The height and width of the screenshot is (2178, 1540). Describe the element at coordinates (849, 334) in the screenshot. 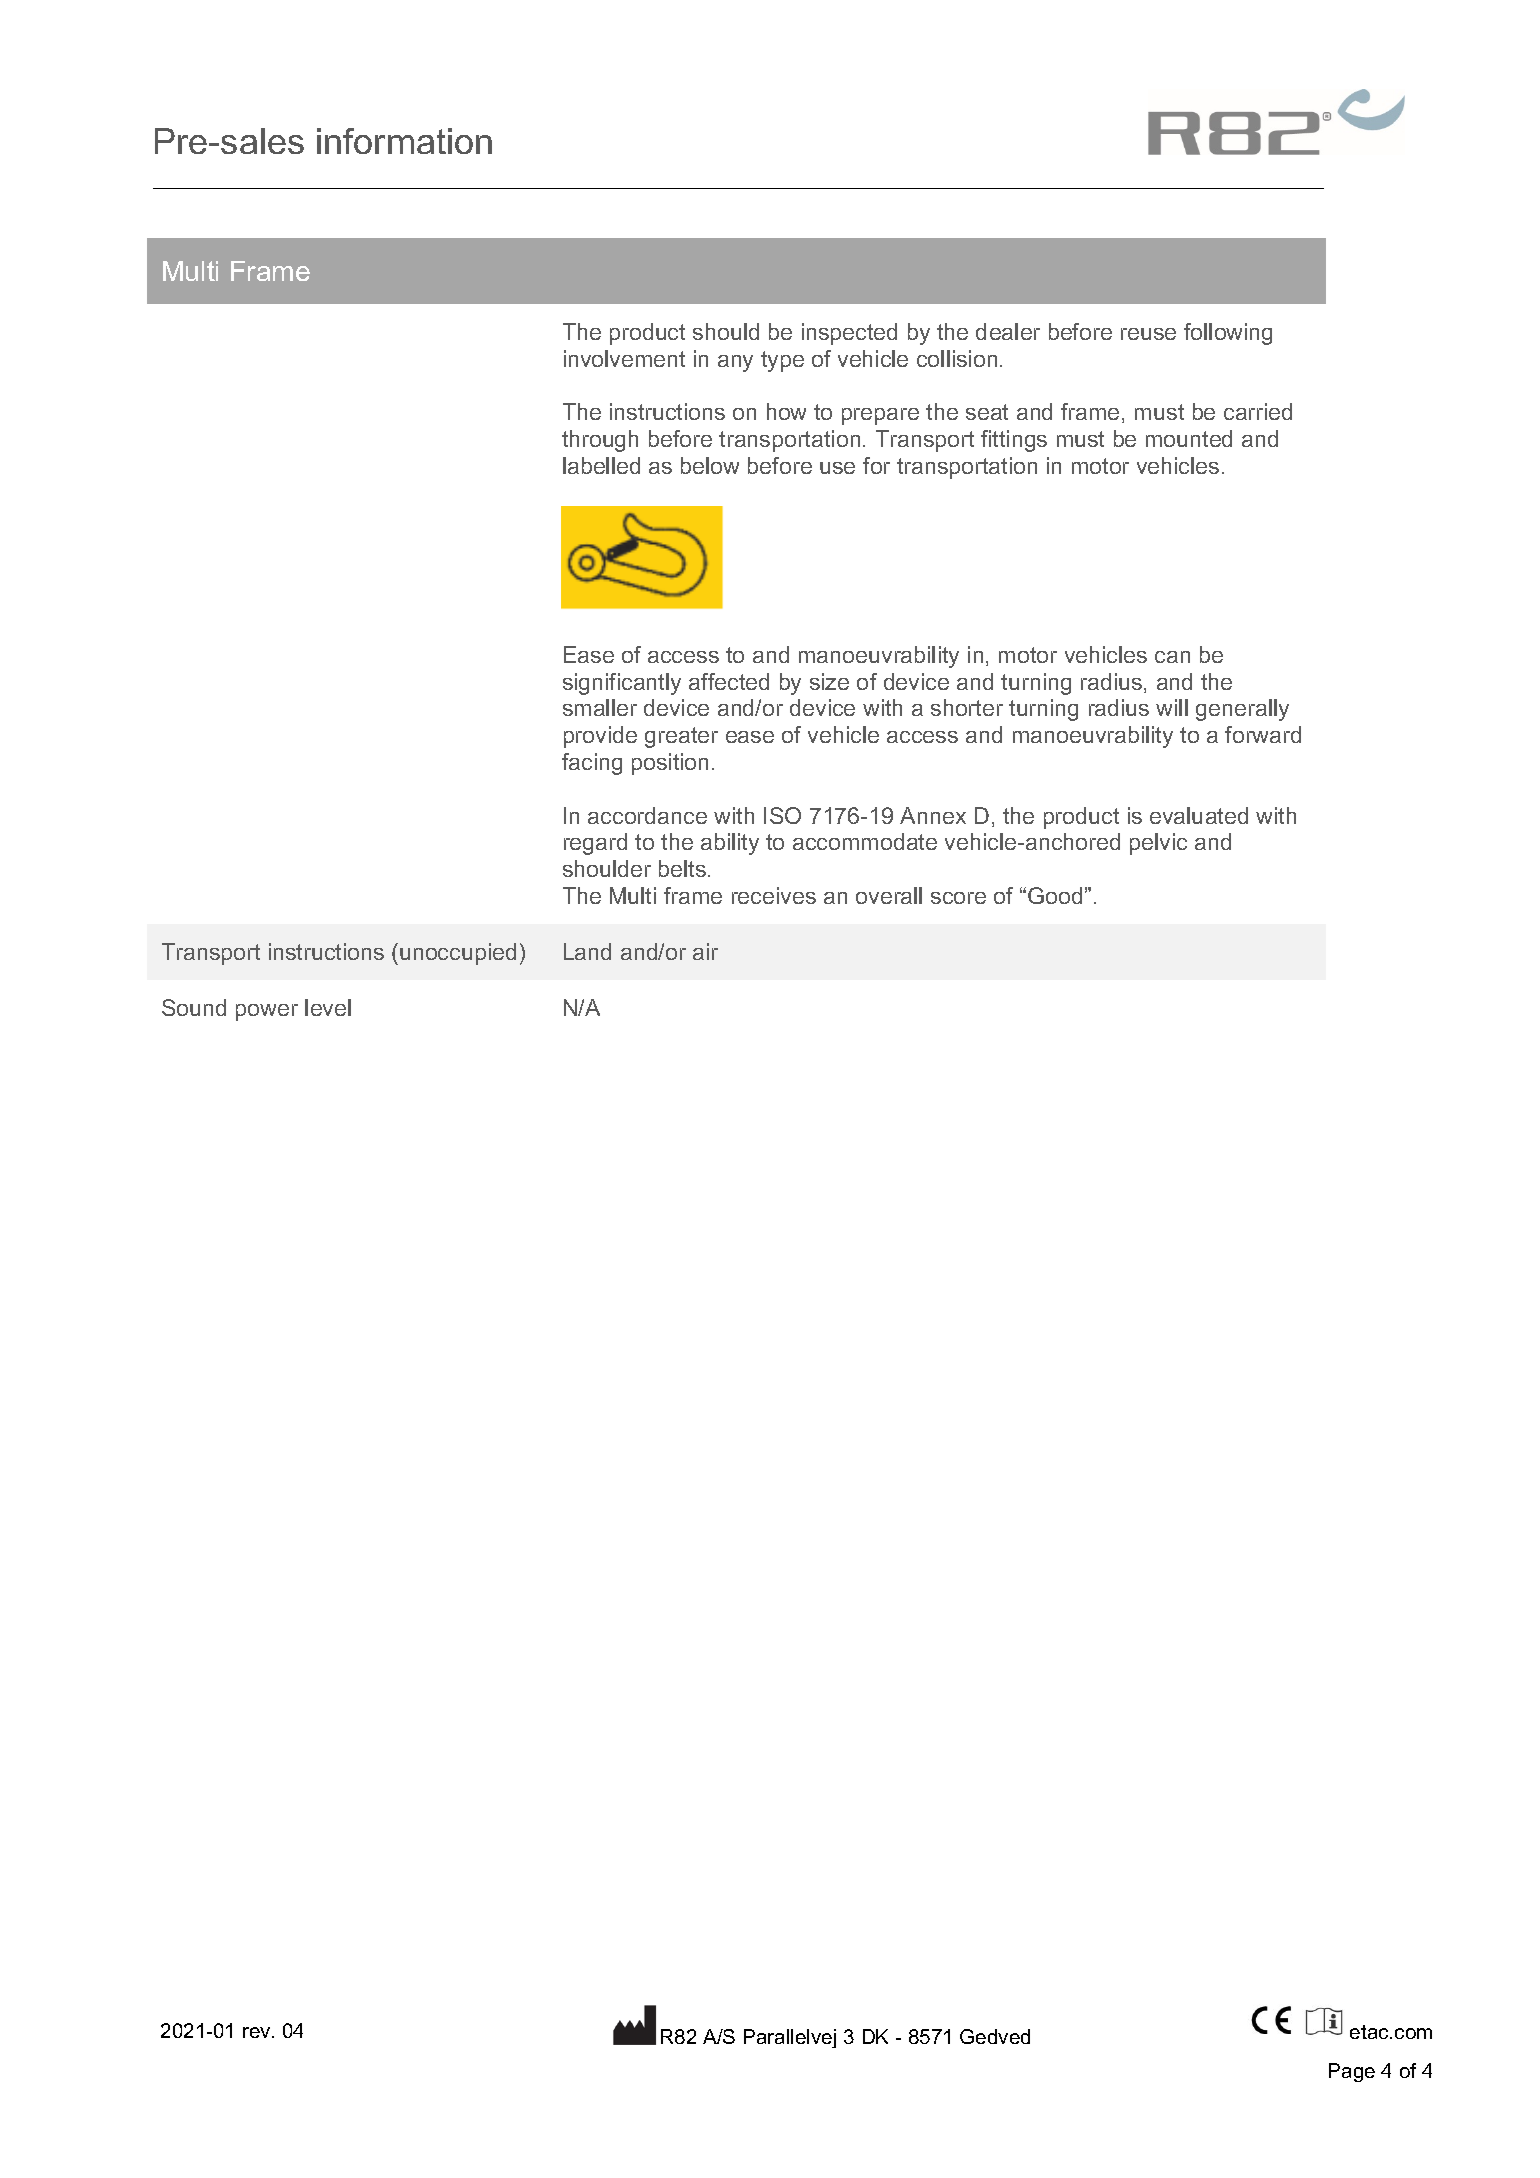

I see `inspected` at that location.
